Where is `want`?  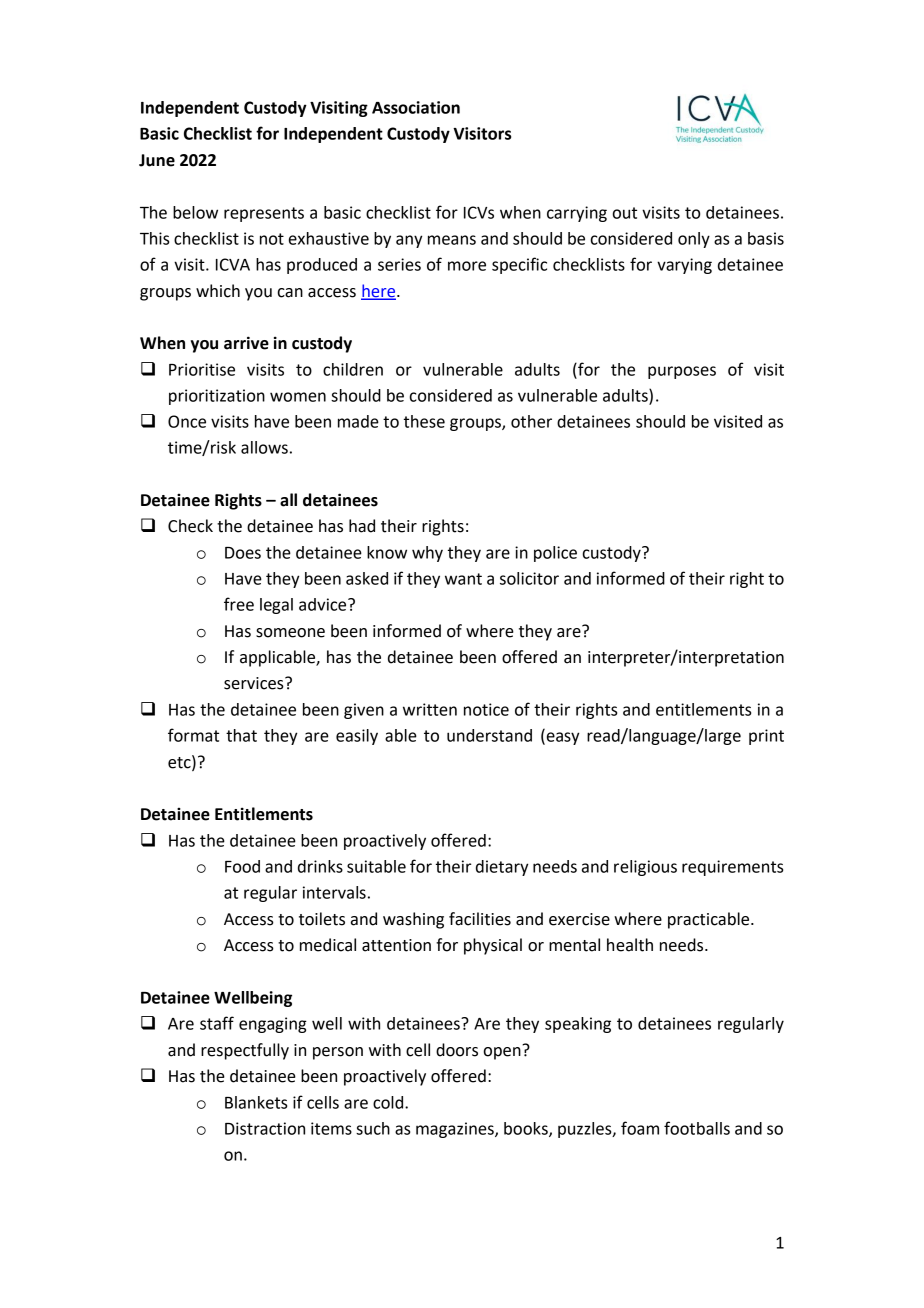
want is located at coordinates (463, 579).
